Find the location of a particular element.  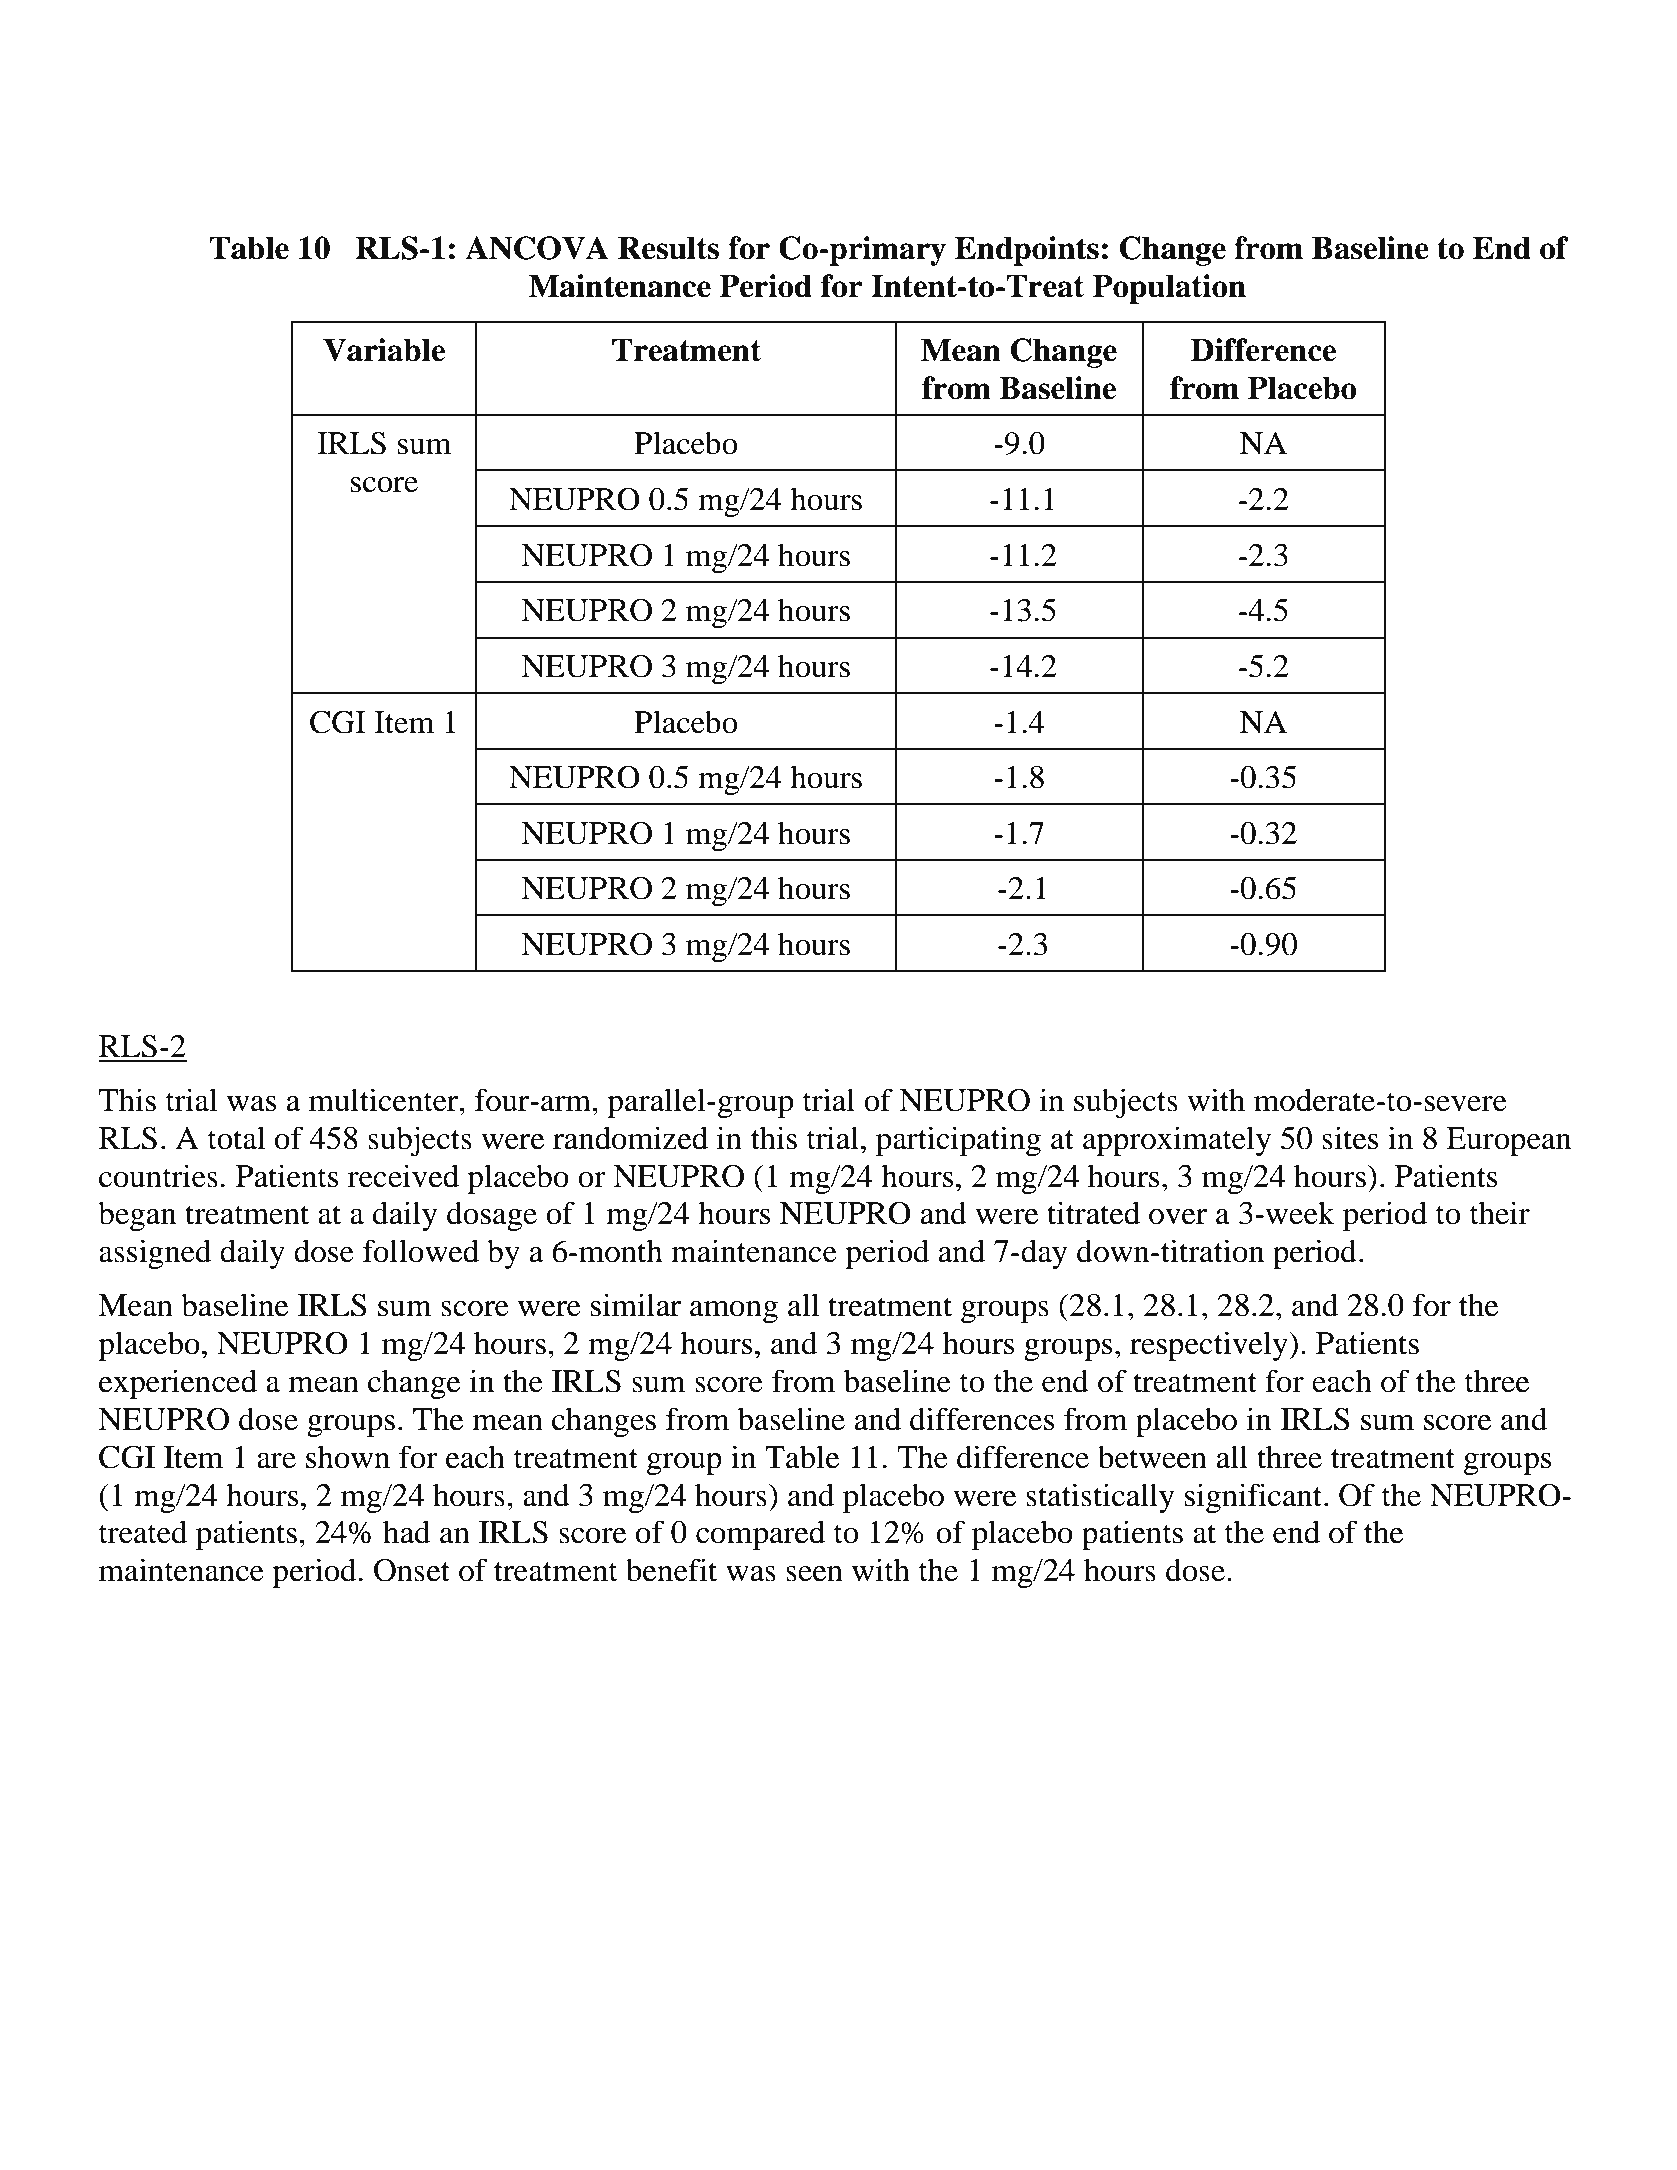

multicenter is located at coordinates (385, 1100).
